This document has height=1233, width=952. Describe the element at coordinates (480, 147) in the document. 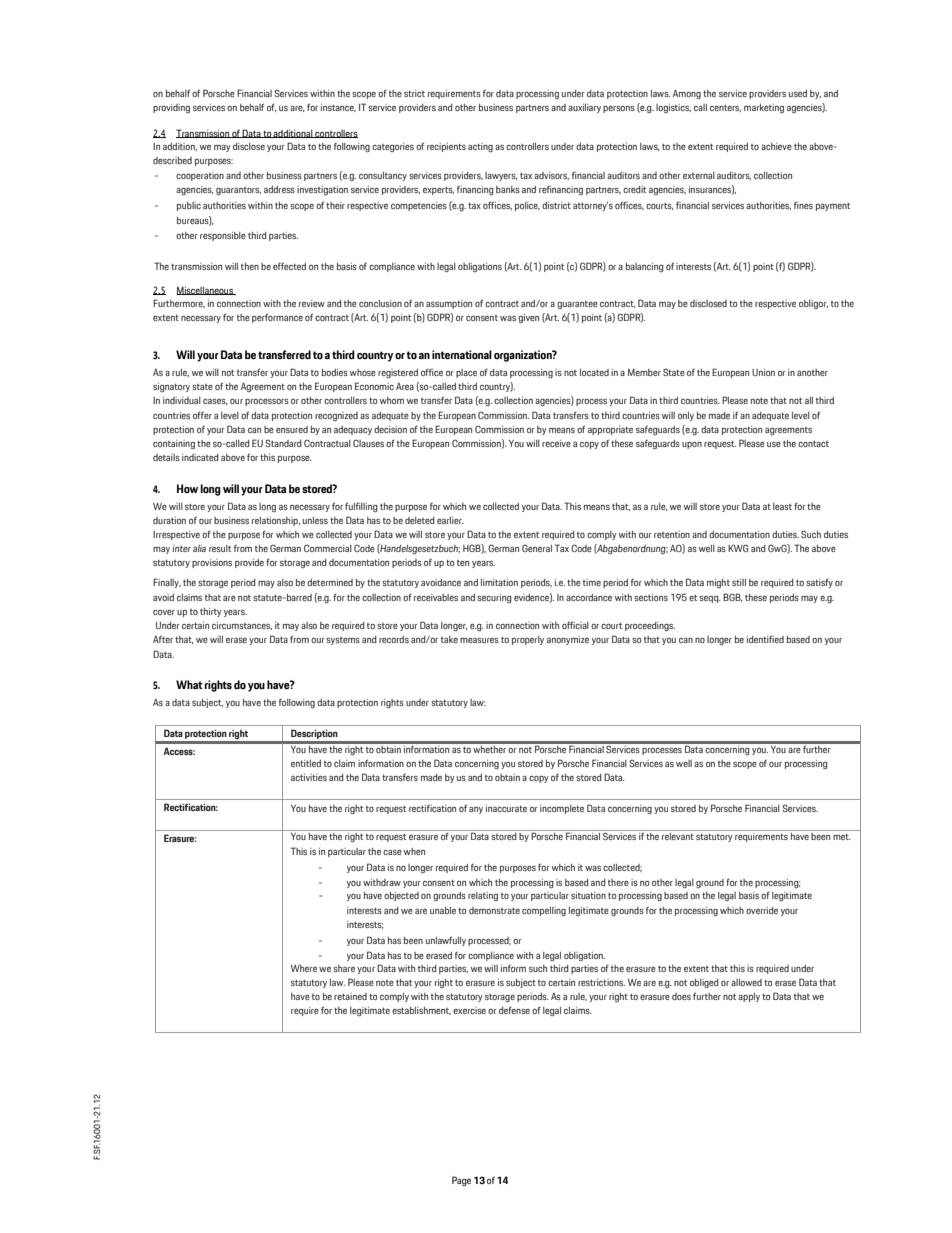

I see `acting` at that location.
